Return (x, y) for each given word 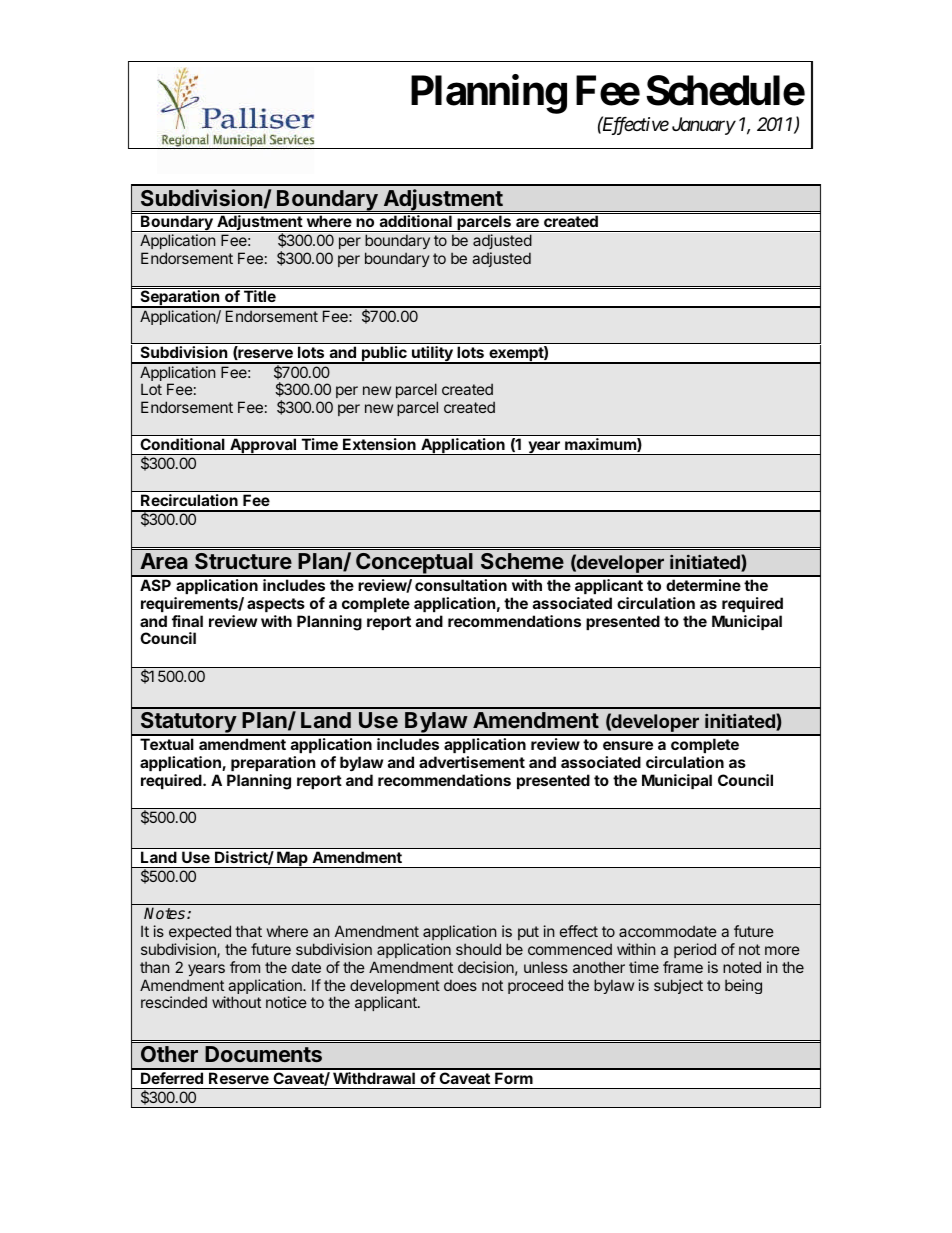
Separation (180, 299)
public (384, 355)
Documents (263, 1054)
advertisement (472, 762)
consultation (461, 585)
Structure (243, 561)
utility (432, 355)
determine (703, 585)
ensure (628, 745)
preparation (273, 763)
